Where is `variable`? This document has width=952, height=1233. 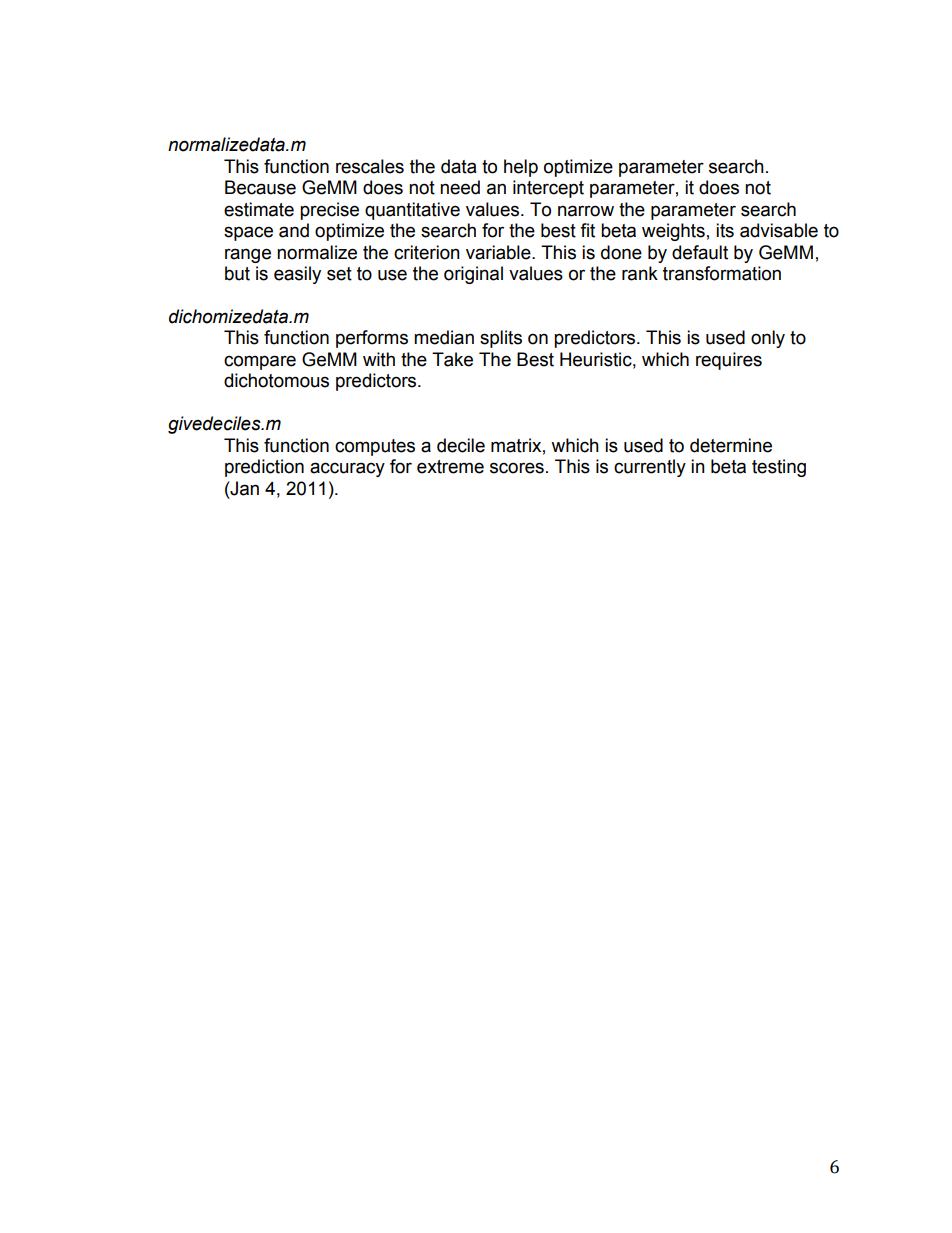
variable is located at coordinates (499, 252).
